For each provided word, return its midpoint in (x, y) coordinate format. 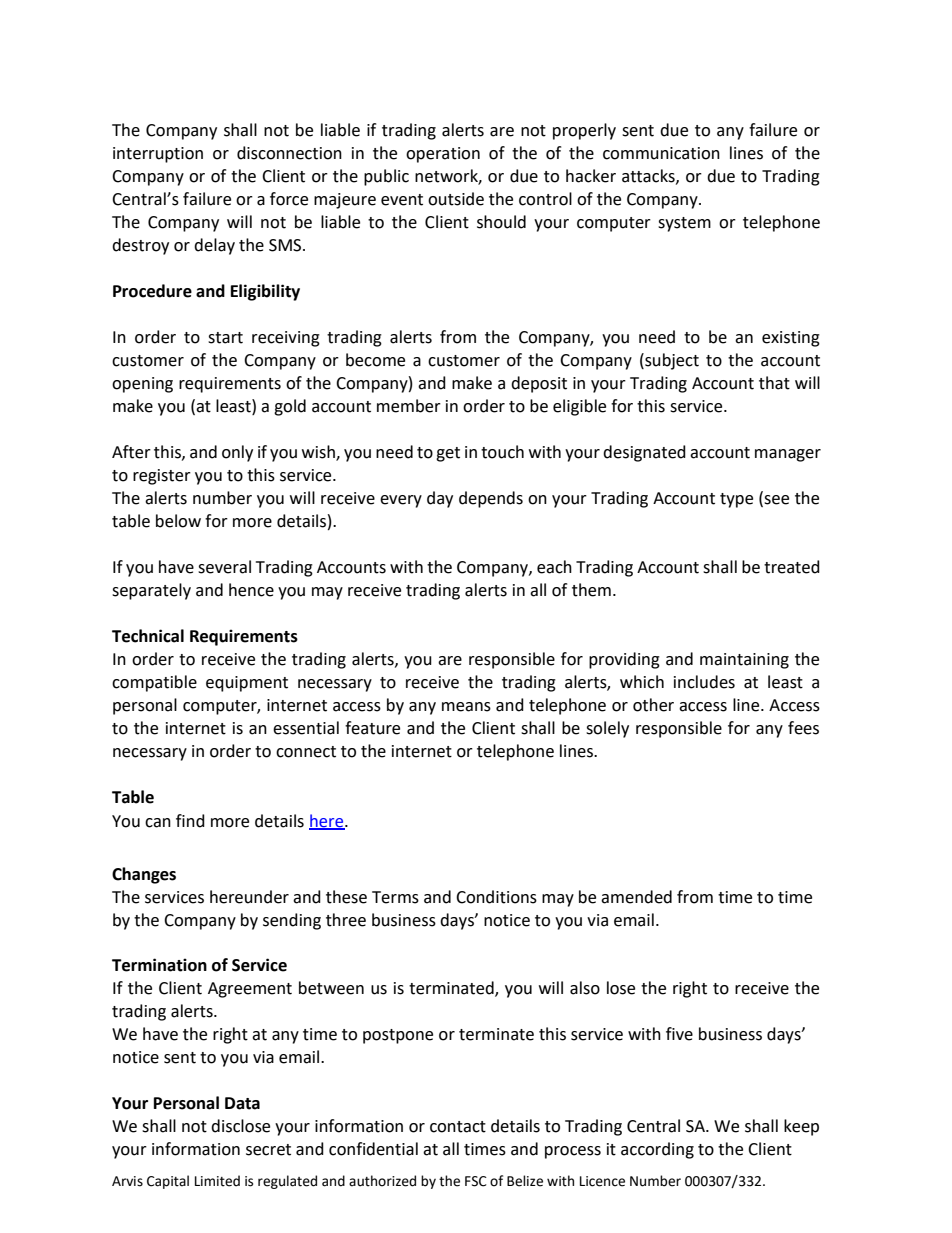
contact (458, 1127)
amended (636, 897)
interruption (158, 155)
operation (443, 155)
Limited (217, 1181)
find (190, 821)
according (657, 1150)
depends (491, 499)
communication (661, 153)
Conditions (496, 897)
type (736, 500)
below (178, 521)
